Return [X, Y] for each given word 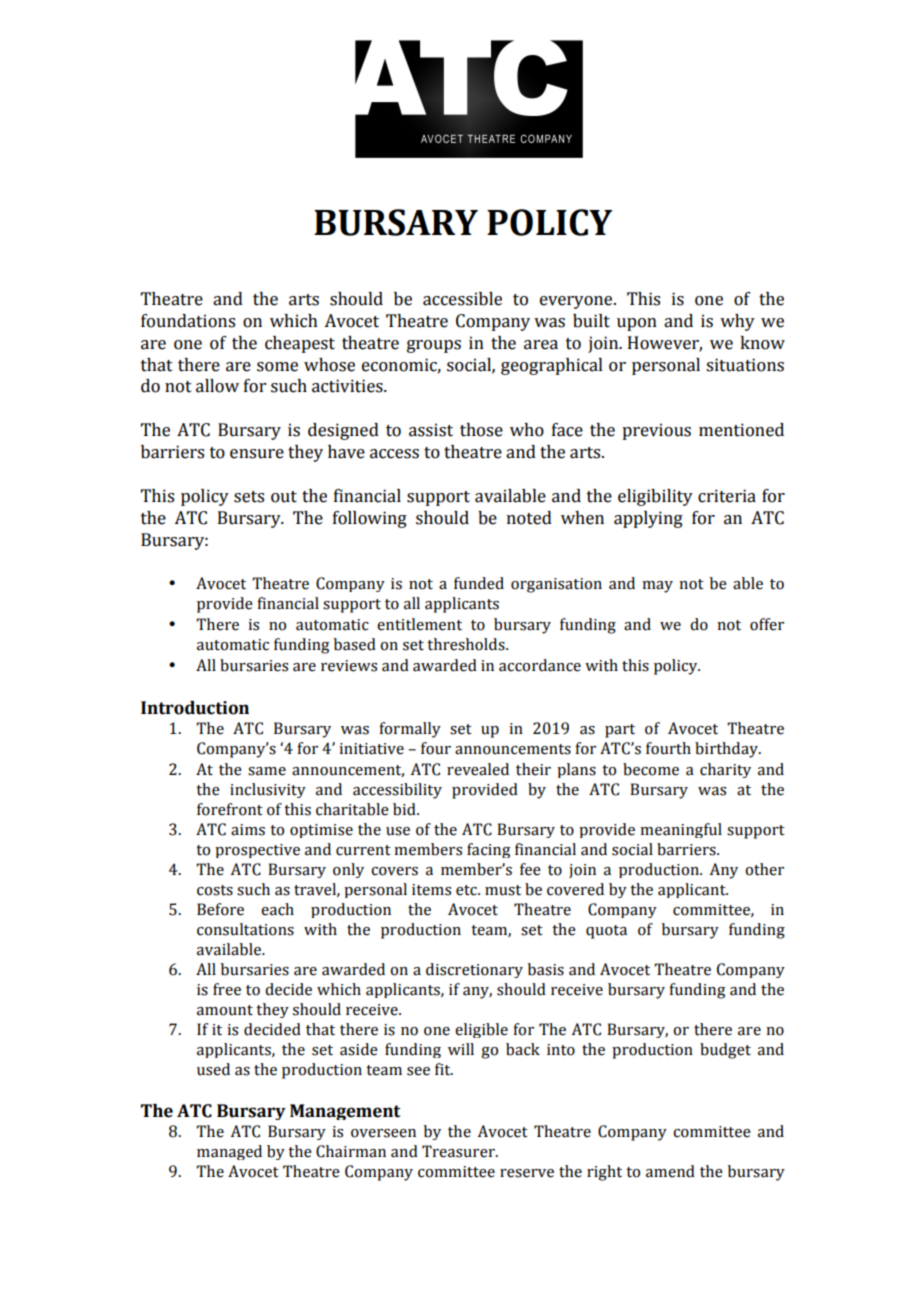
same [267, 771]
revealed [478, 769]
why [737, 322]
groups [434, 346]
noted [529, 518]
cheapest [300, 344]
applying [648, 519]
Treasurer [459, 1151]
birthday [727, 750]
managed [229, 1152]
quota [606, 932]
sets [249, 497]
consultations [245, 929]
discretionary [474, 970]
